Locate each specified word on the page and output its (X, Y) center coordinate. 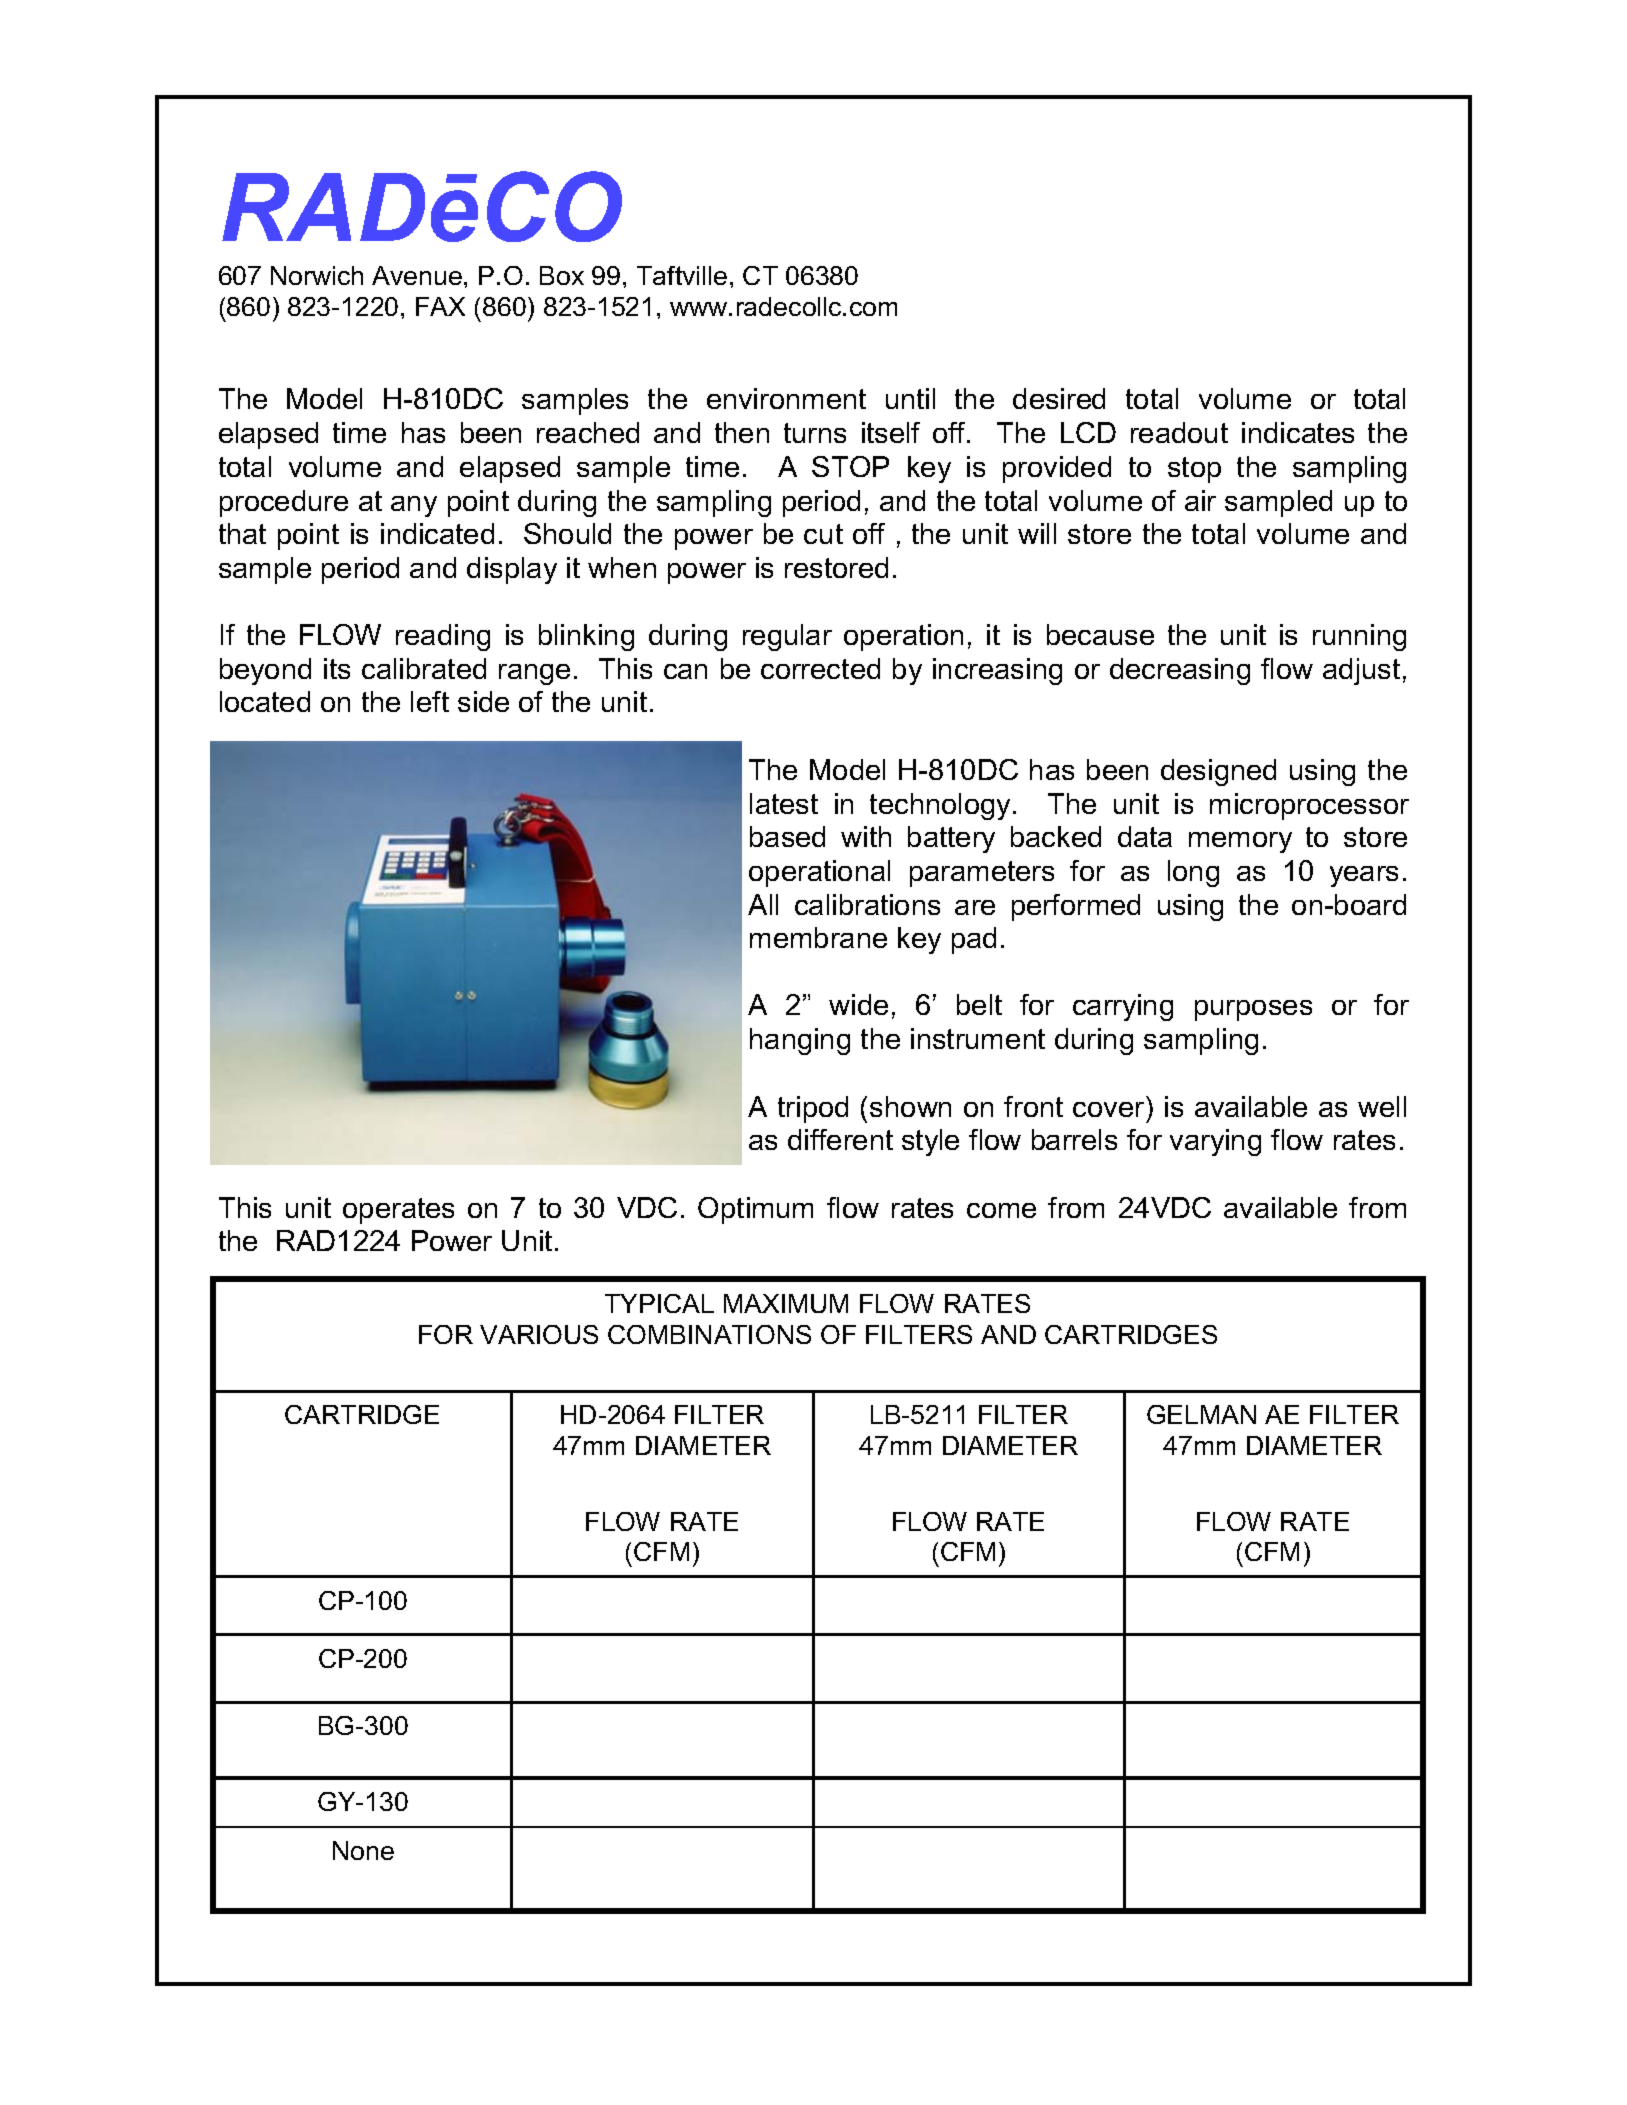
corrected (820, 668)
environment (786, 398)
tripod (813, 1109)
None (363, 1850)
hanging (800, 1041)
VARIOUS (539, 1334)
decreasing (1180, 671)
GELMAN (1201, 1414)
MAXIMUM (786, 1303)
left (430, 701)
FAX (440, 306)
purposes (1253, 1010)
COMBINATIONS (709, 1334)
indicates (1298, 432)
